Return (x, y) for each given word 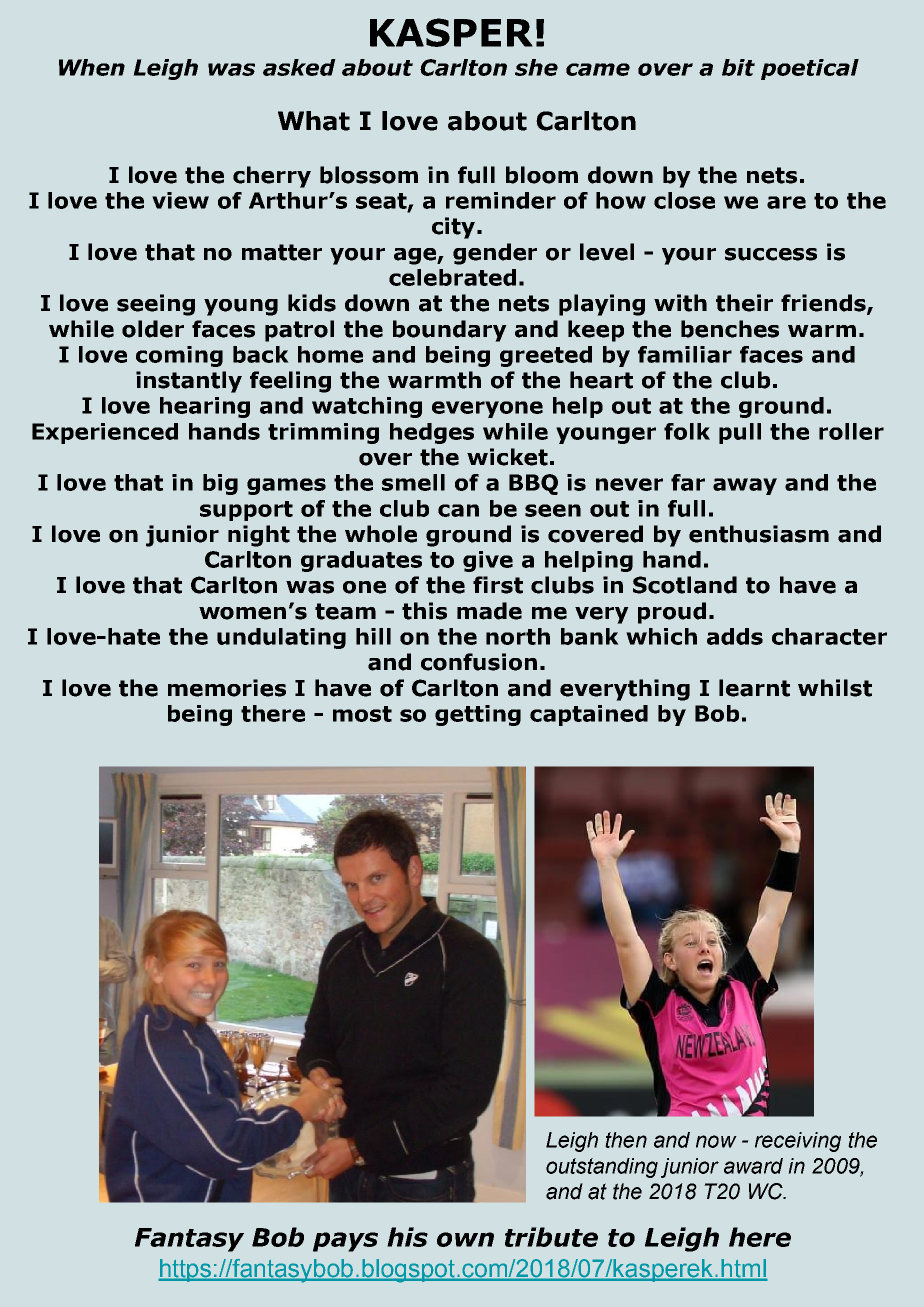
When (92, 67)
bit (738, 67)
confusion (479, 662)
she (536, 67)
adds (735, 636)
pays (345, 1242)
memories (227, 688)
